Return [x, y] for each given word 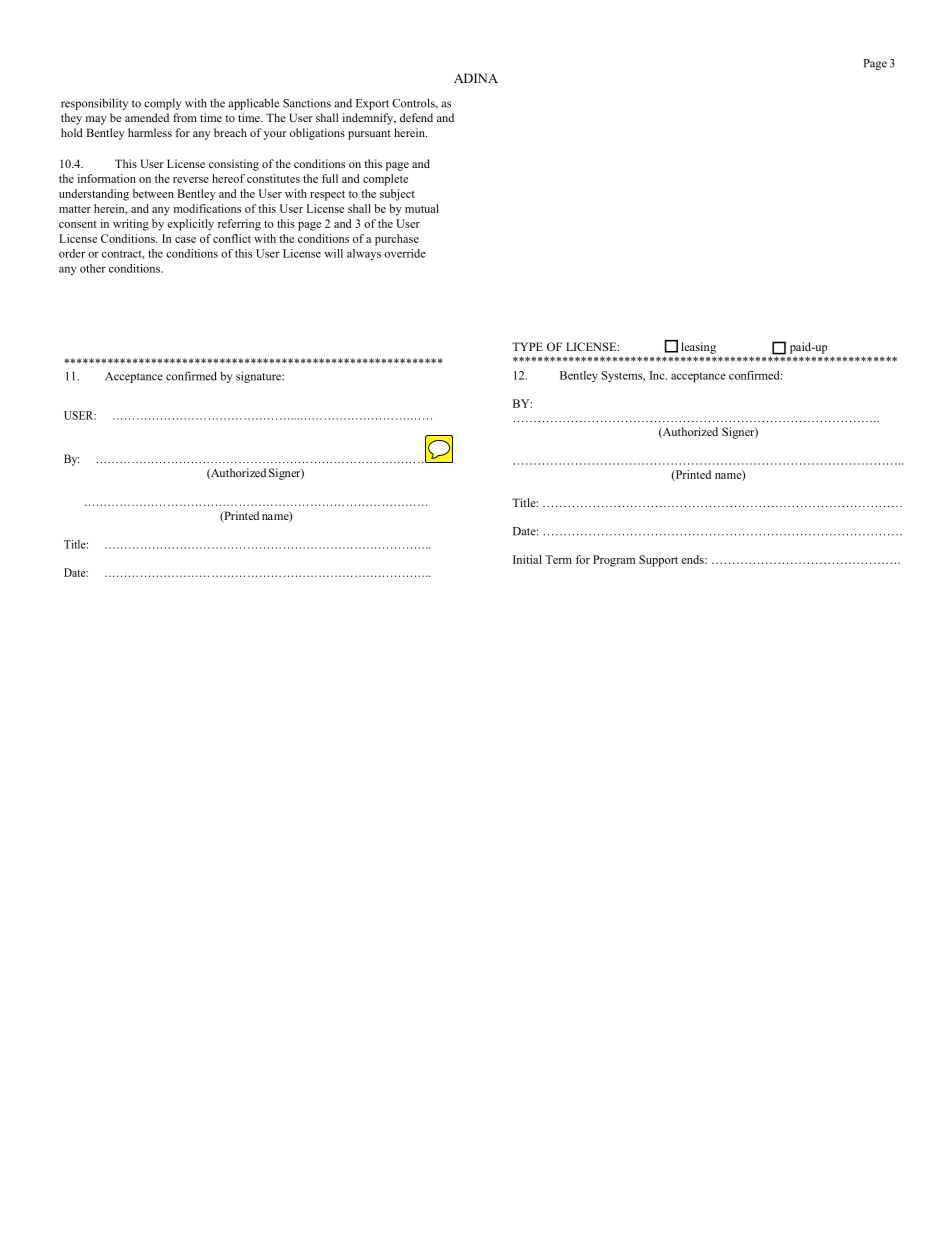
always [364, 254]
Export [372, 104]
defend [416, 117]
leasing [698, 348]
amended [147, 117]
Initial [527, 559]
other [93, 268]
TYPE [527, 346]
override [405, 253]
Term [558, 559]
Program [614, 561]
